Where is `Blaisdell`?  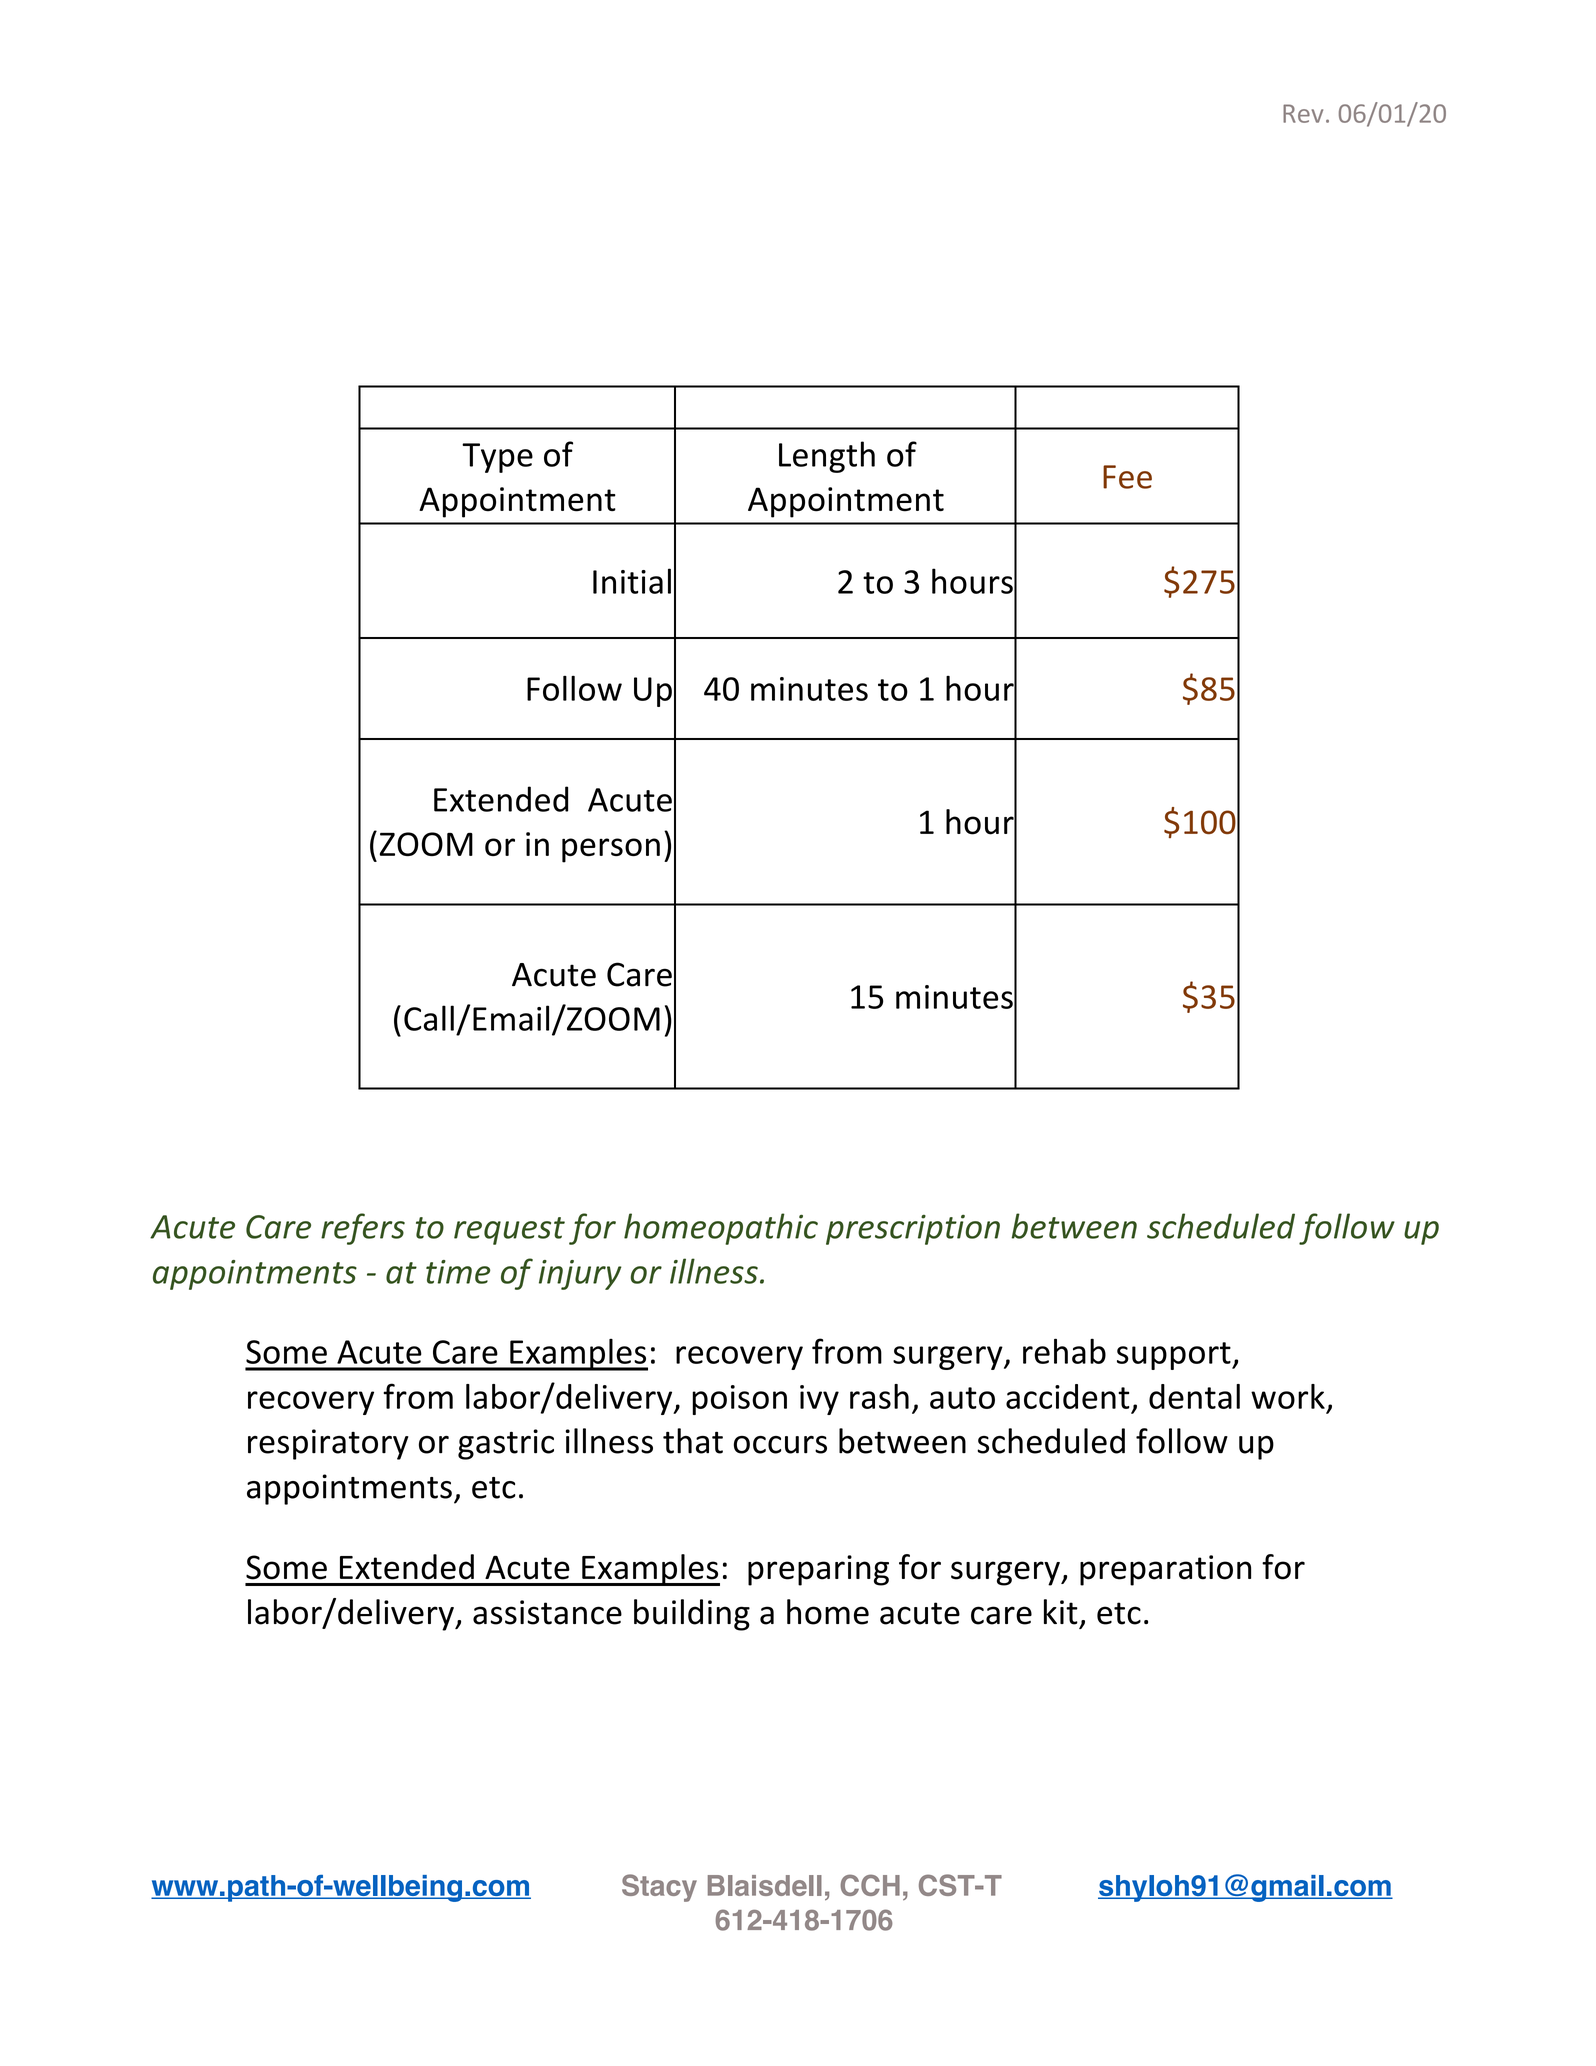 Blaisdell is located at coordinates (765, 1885).
